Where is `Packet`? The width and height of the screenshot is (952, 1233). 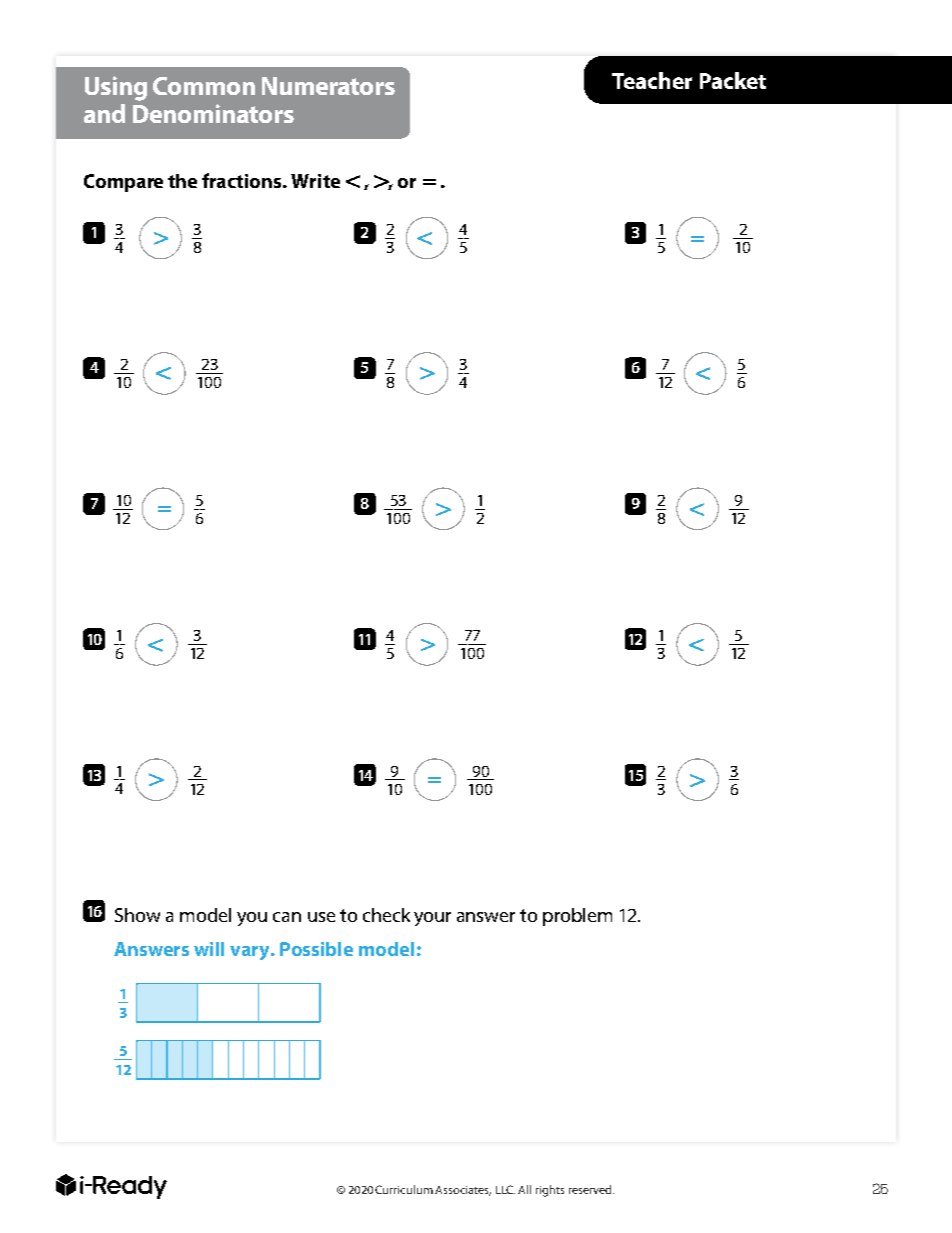 Packet is located at coordinates (733, 80).
